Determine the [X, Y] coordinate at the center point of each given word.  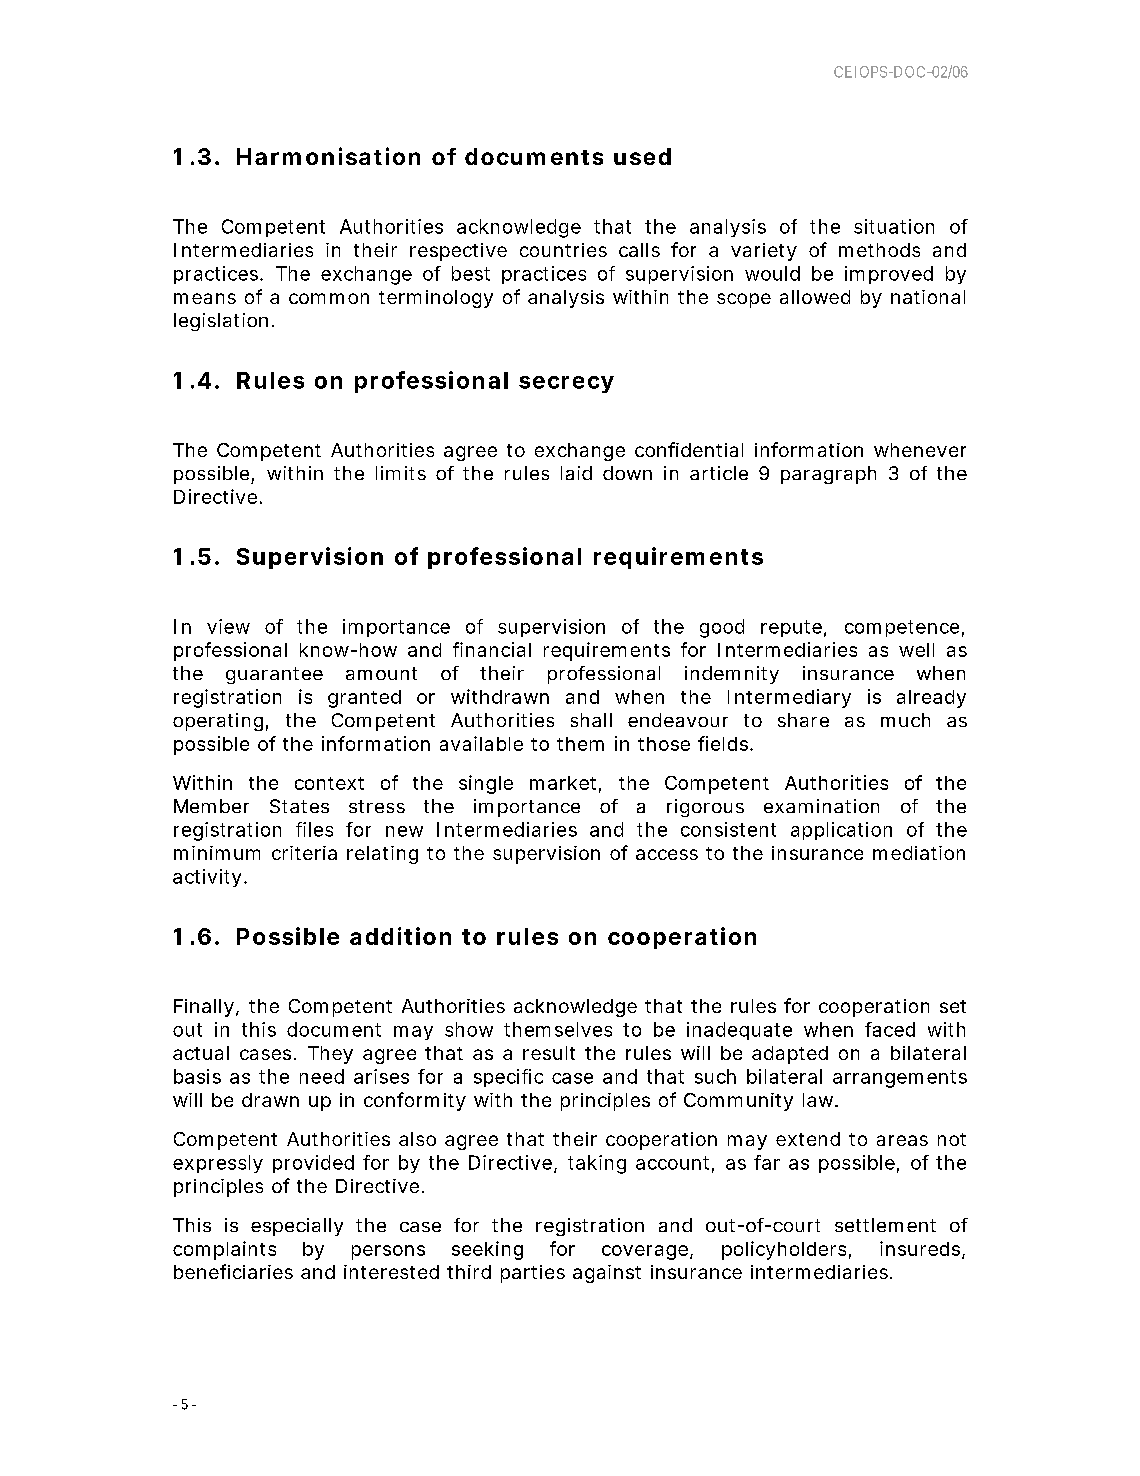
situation [894, 226]
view [228, 626]
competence [902, 628]
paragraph [828, 475]
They [330, 1055]
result [549, 1053]
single [486, 784]
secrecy [566, 384]
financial [492, 649]
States [299, 806]
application [841, 831]
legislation [221, 322]
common [329, 298]
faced [890, 1029]
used [642, 156]
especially [297, 1227]
